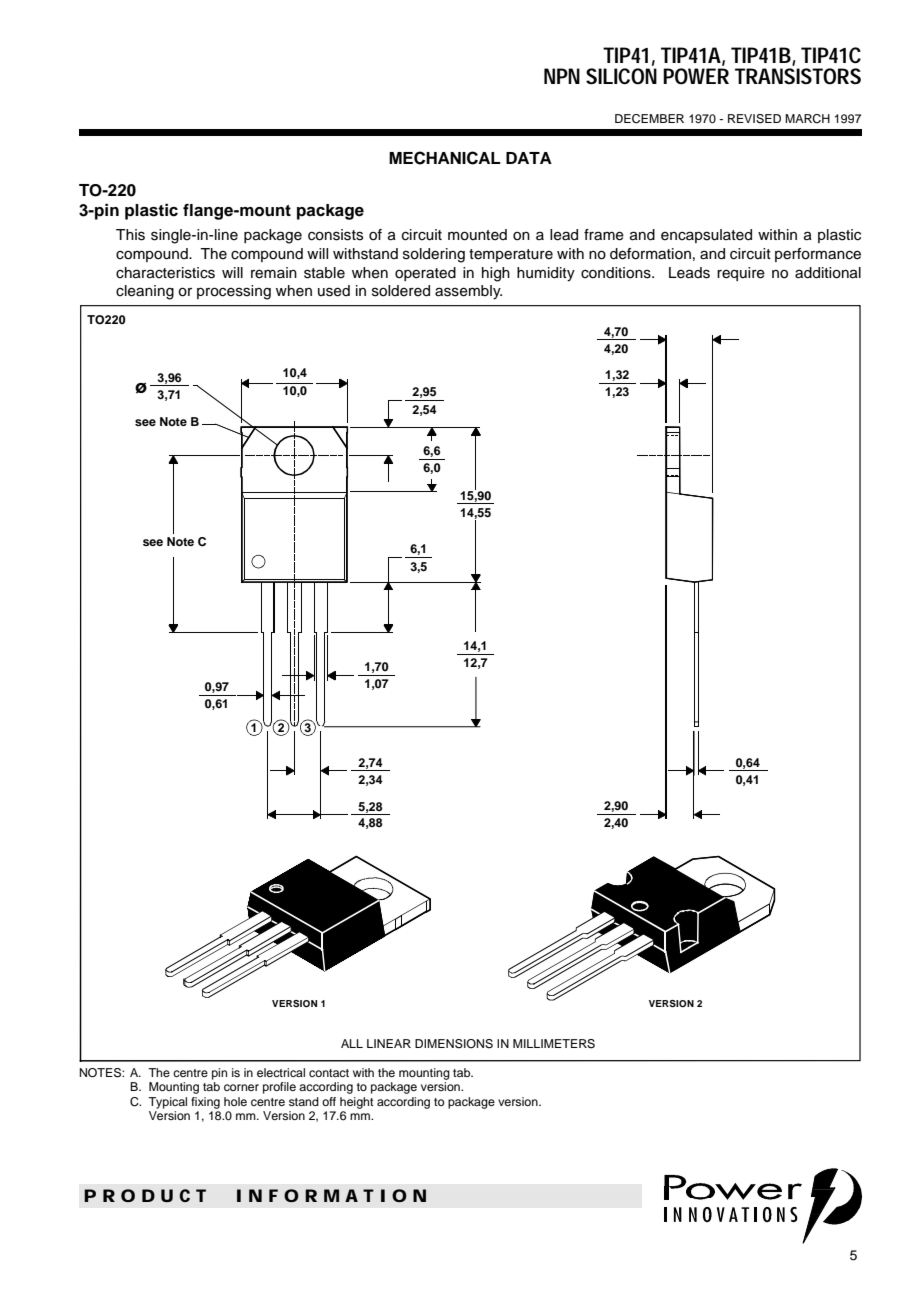 The image size is (924, 1308). What do you see at coordinates (754, 119) in the image?
I see `REVISED` at bounding box center [754, 119].
